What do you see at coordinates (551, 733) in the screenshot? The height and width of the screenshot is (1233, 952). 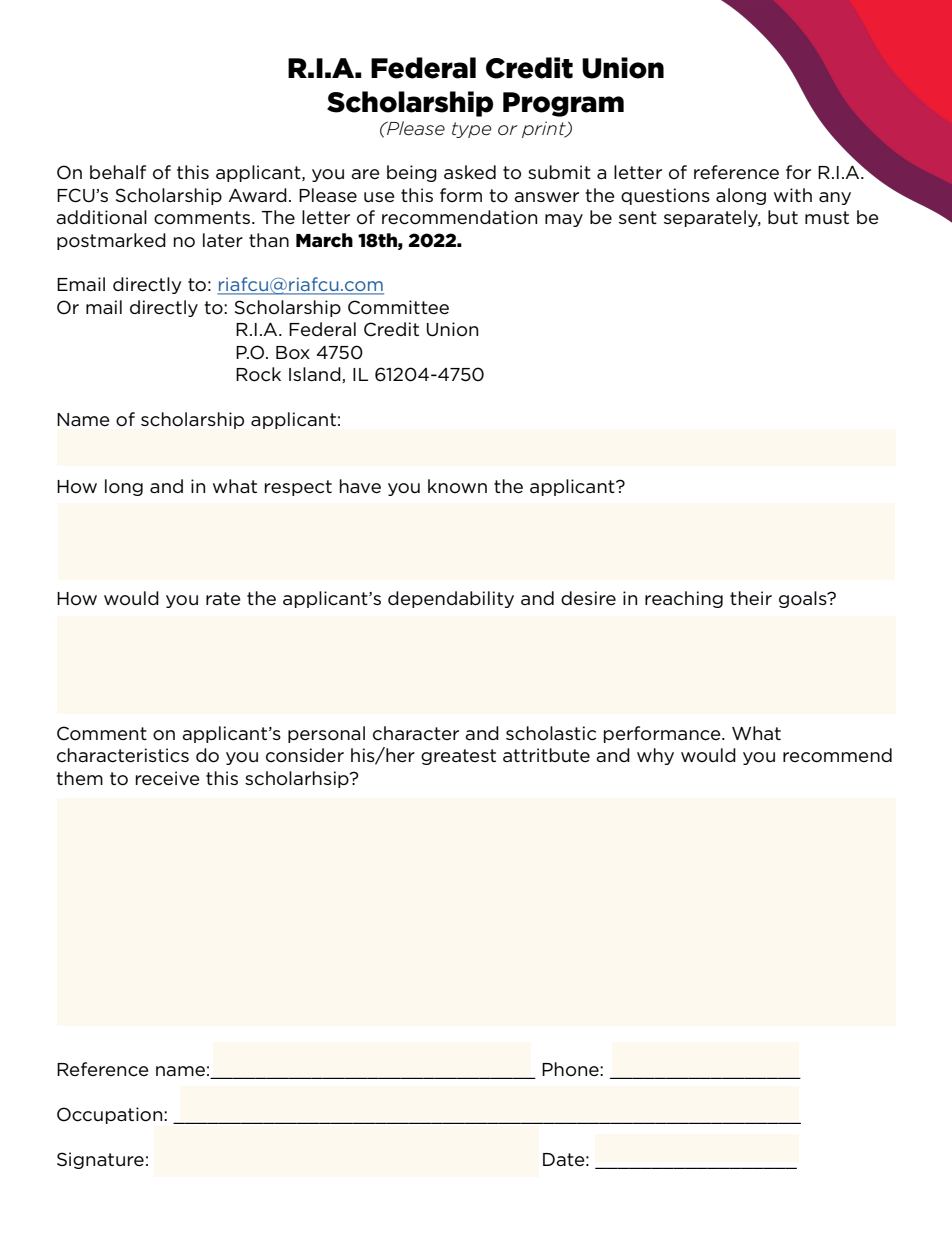 I see `scholastic` at bounding box center [551, 733].
